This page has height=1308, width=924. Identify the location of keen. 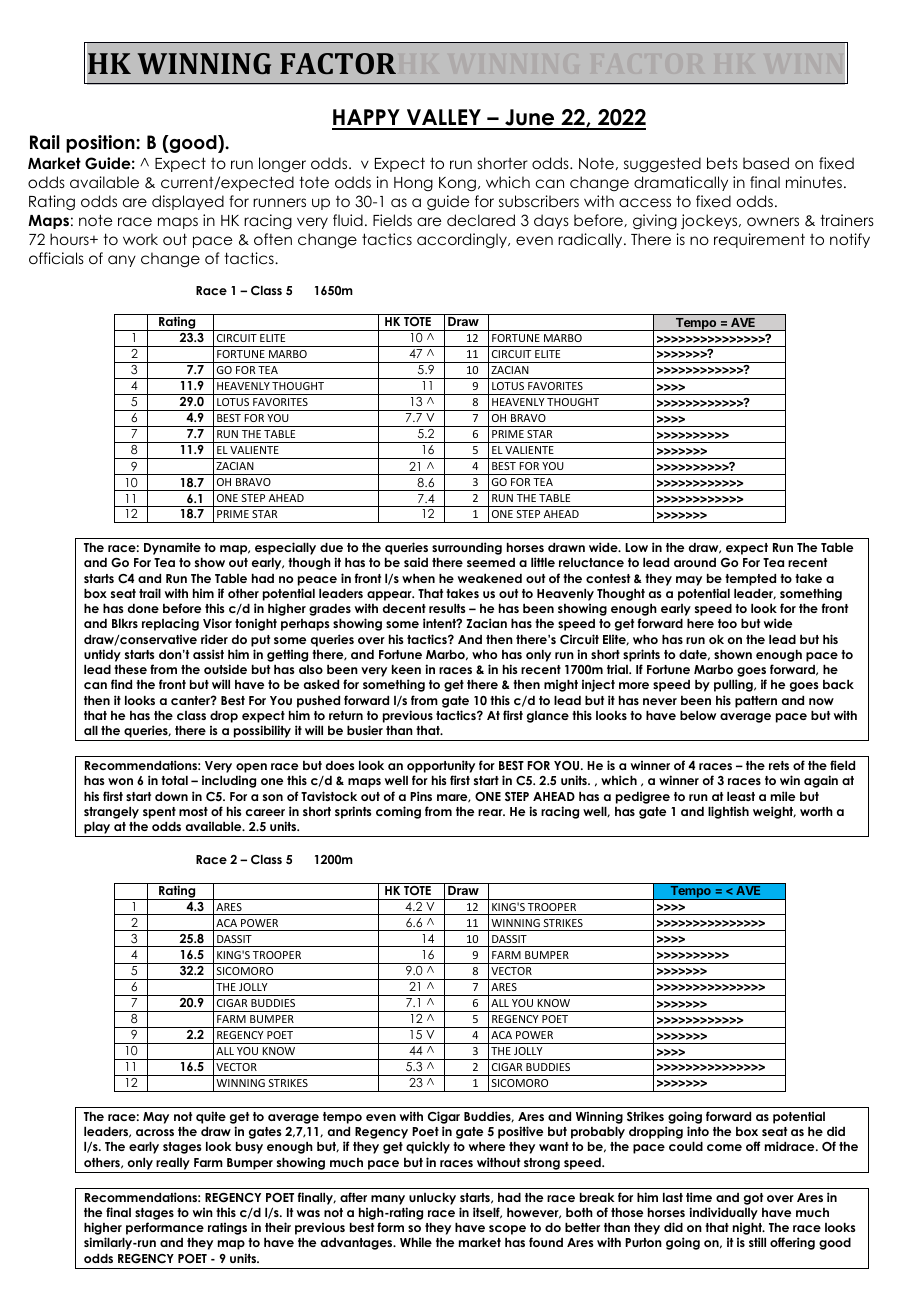
(406, 669).
